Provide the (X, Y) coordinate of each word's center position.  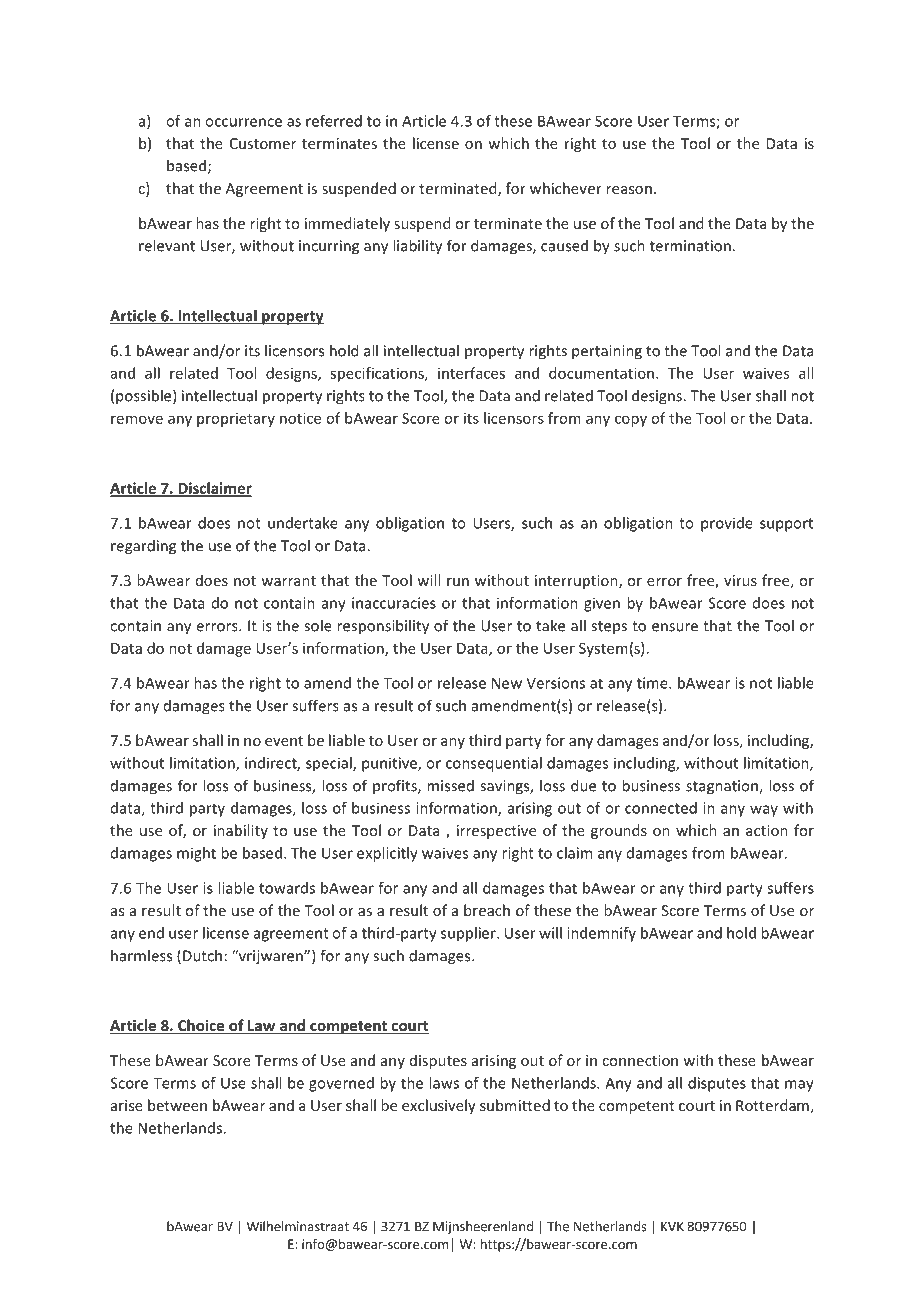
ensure (675, 627)
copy (631, 421)
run (458, 582)
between (177, 1105)
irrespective (496, 832)
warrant (288, 581)
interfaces (471, 373)
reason (629, 190)
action (767, 830)
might (196, 854)
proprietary (236, 420)
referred (334, 121)
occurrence (243, 122)
